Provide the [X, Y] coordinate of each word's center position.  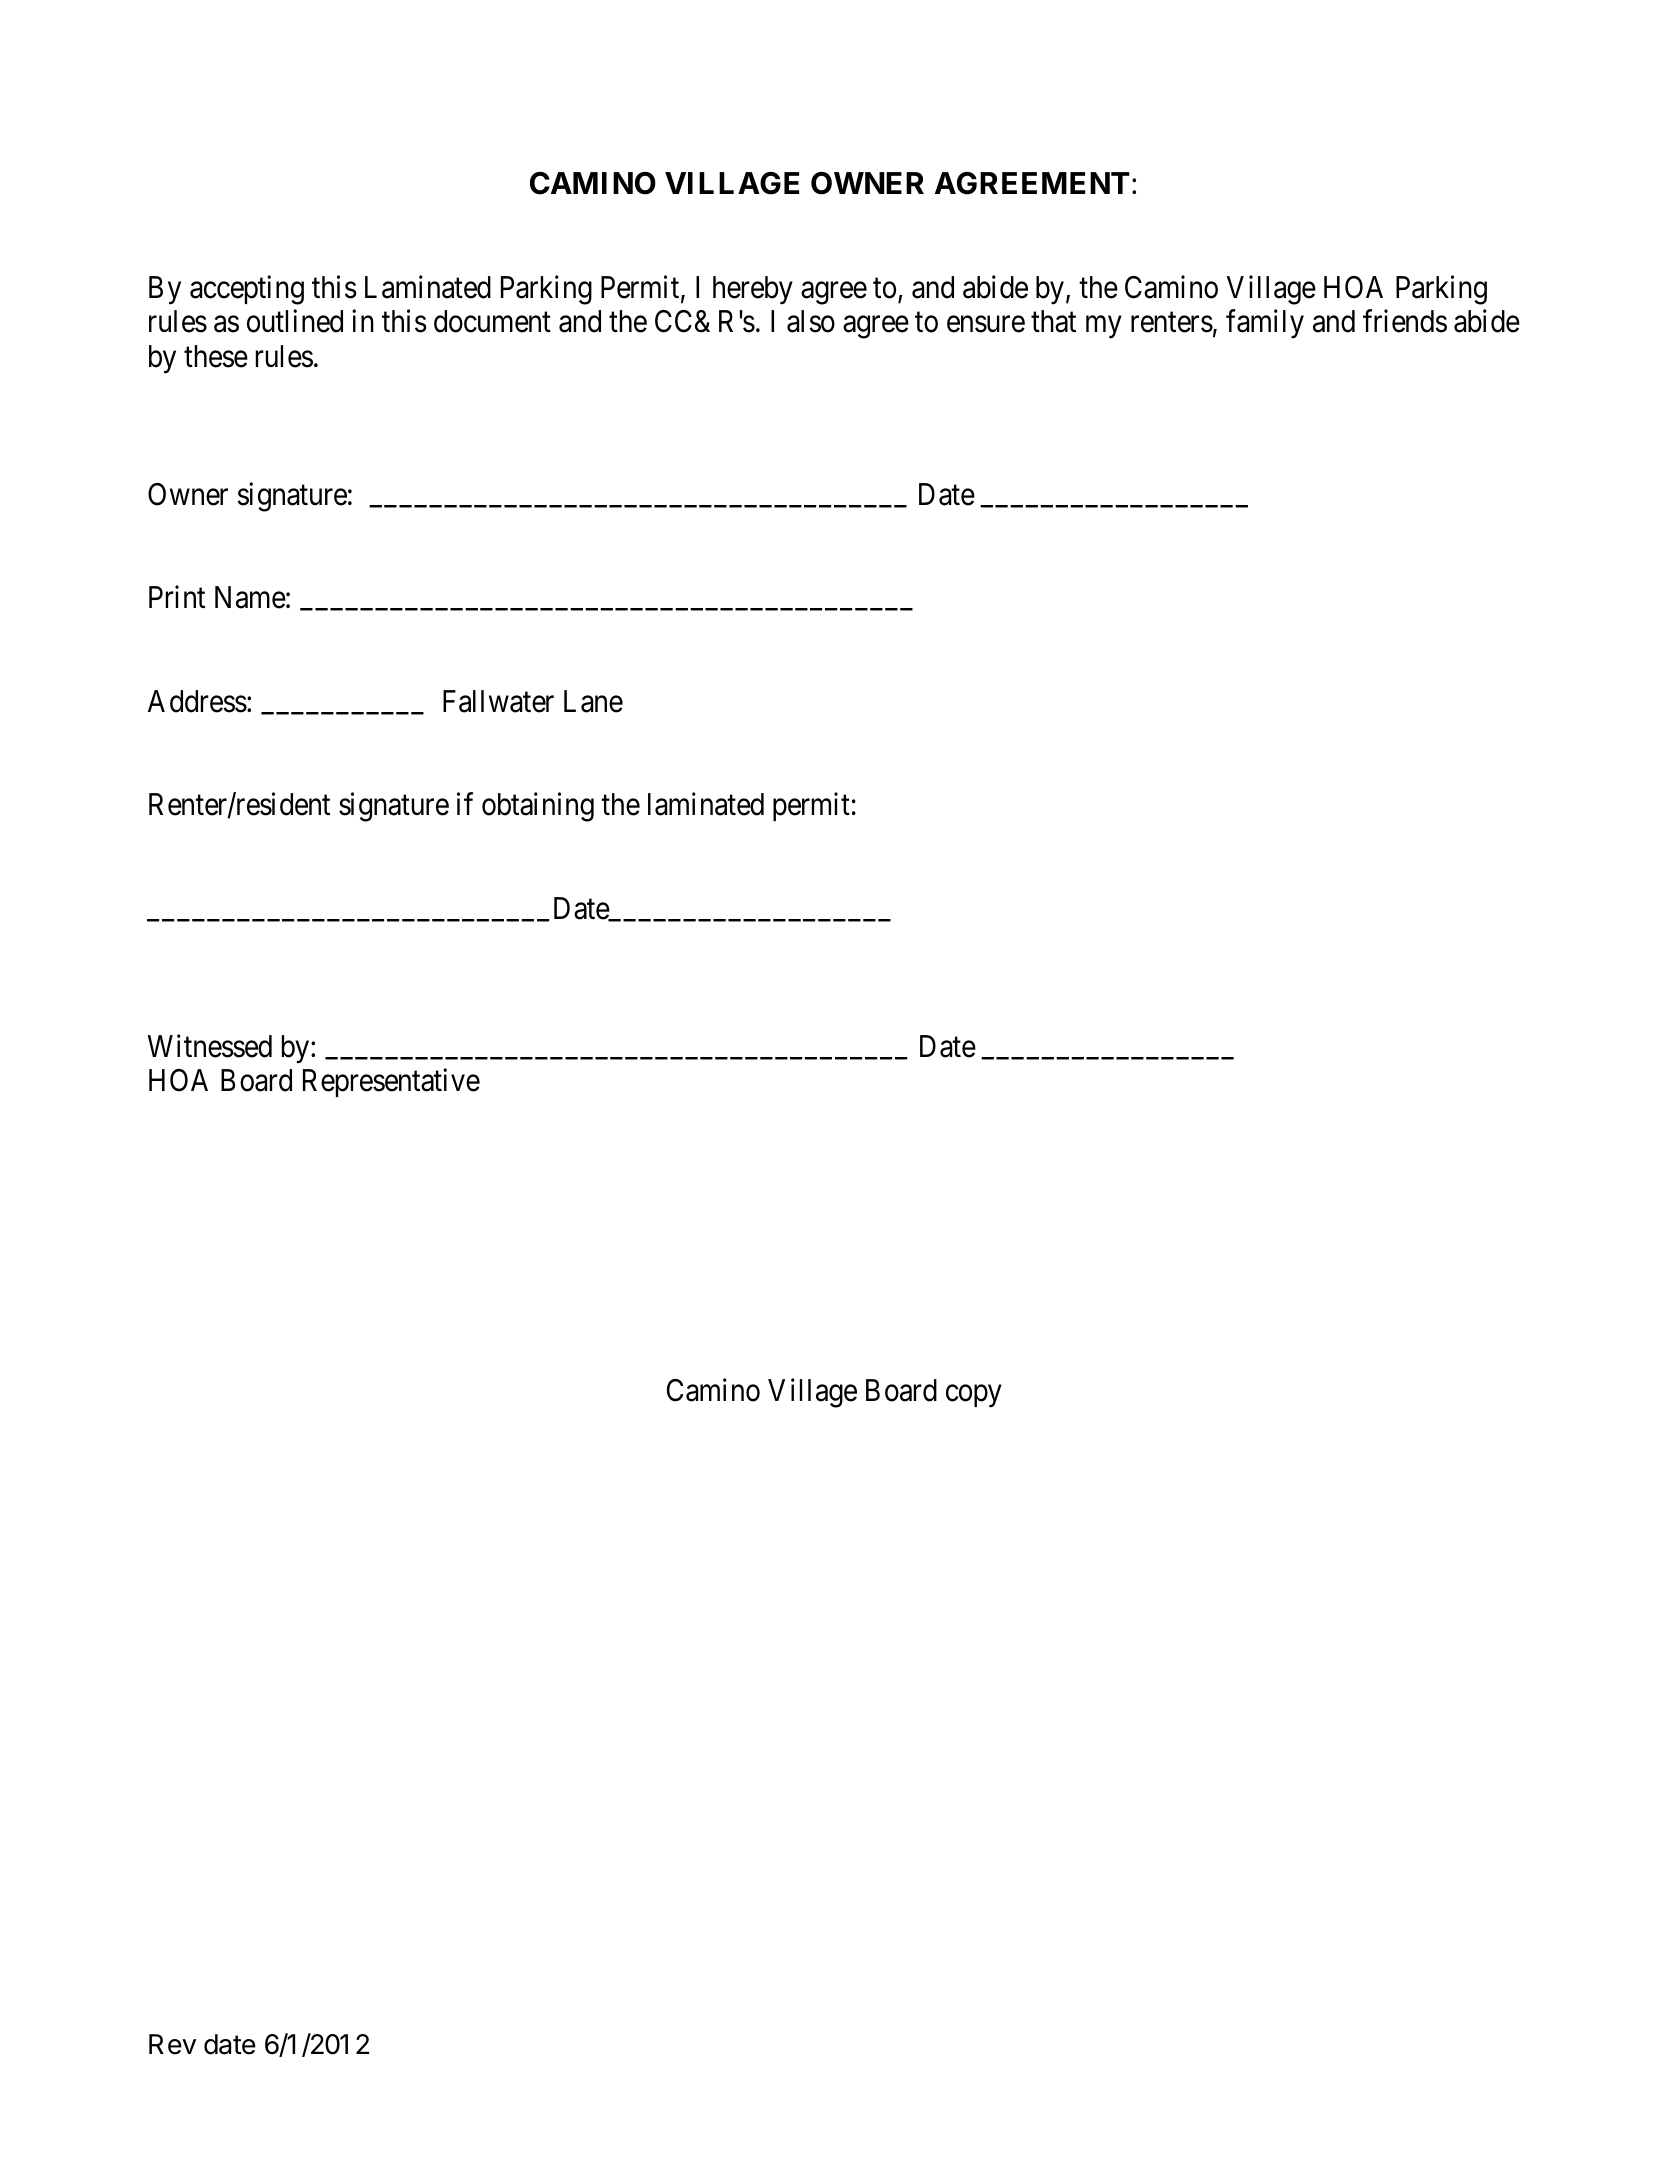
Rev [172, 2044]
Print [177, 596]
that [1053, 321]
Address [197, 701]
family [1265, 324]
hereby [753, 290]
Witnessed [210, 1046]
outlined [295, 321]
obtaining [538, 807]
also [811, 321]
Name [250, 597]
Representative [391, 1082]
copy [973, 1397]
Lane [593, 701]
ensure [986, 324]
